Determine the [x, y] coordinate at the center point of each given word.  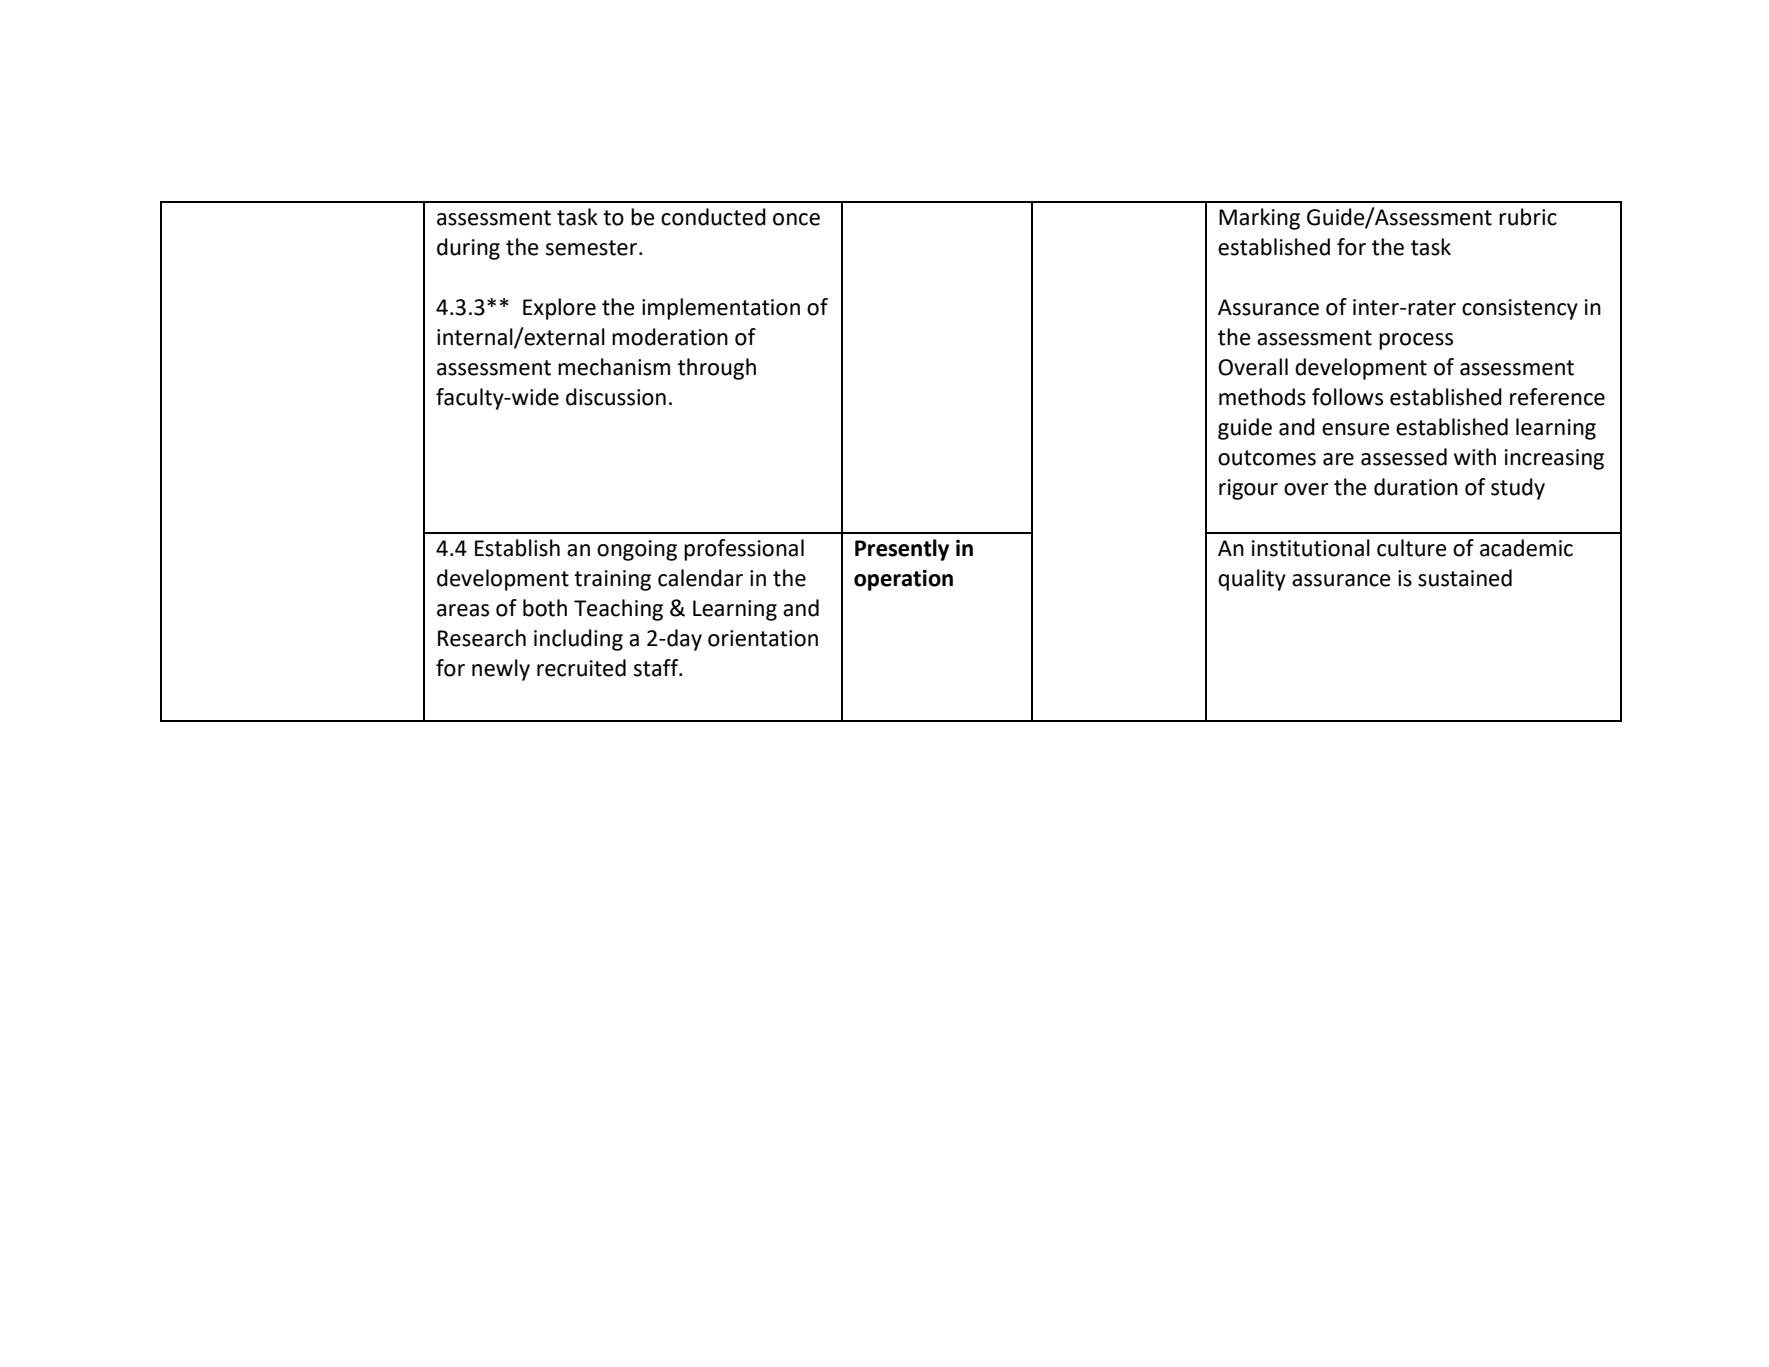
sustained [1465, 578]
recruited [581, 668]
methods [1262, 397]
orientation [763, 638]
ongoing [637, 550]
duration [1416, 487]
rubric [1528, 217]
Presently [902, 550]
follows [1347, 397]
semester [593, 248]
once [796, 219]
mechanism [614, 367]
